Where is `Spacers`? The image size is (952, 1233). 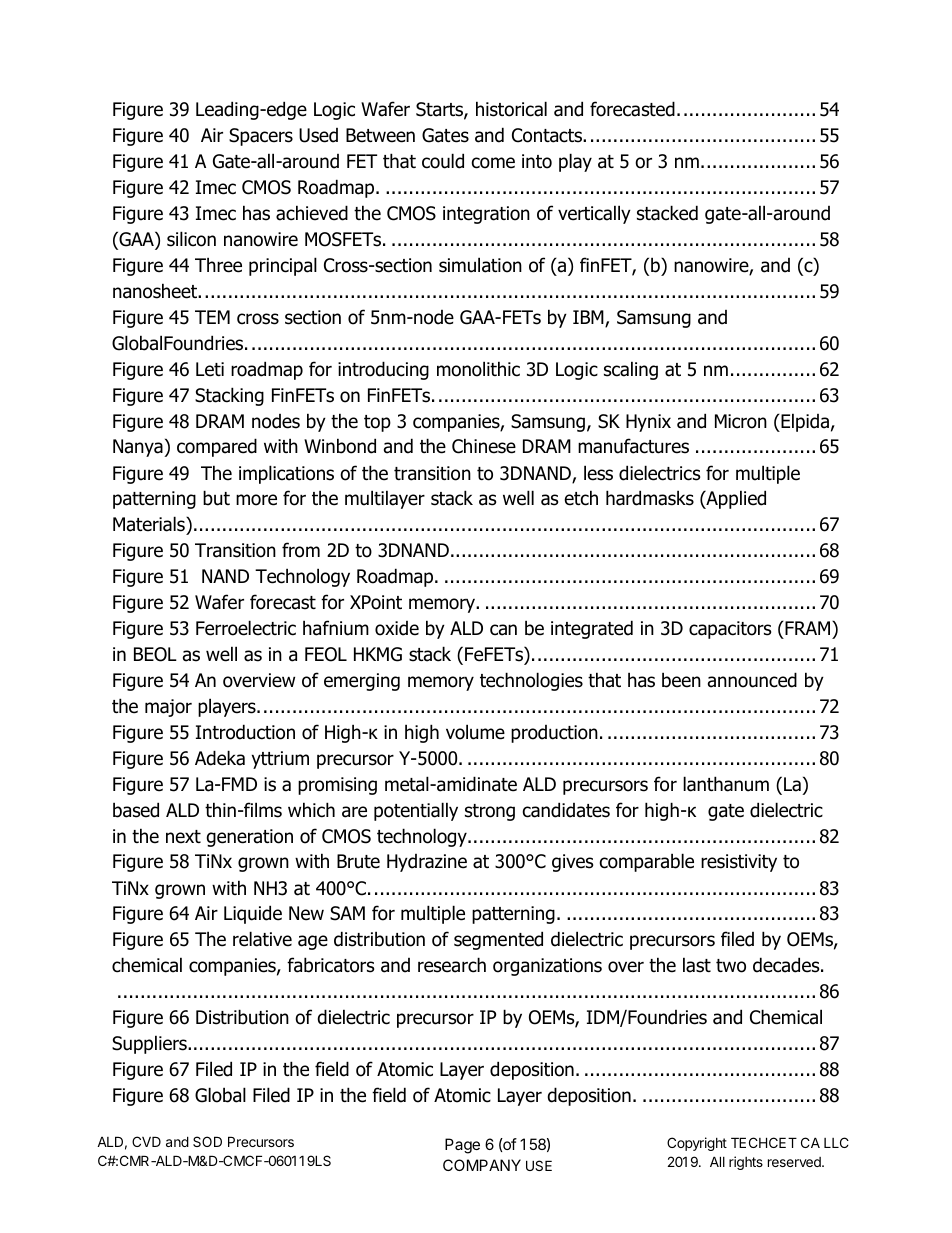
Spacers is located at coordinates (261, 137).
